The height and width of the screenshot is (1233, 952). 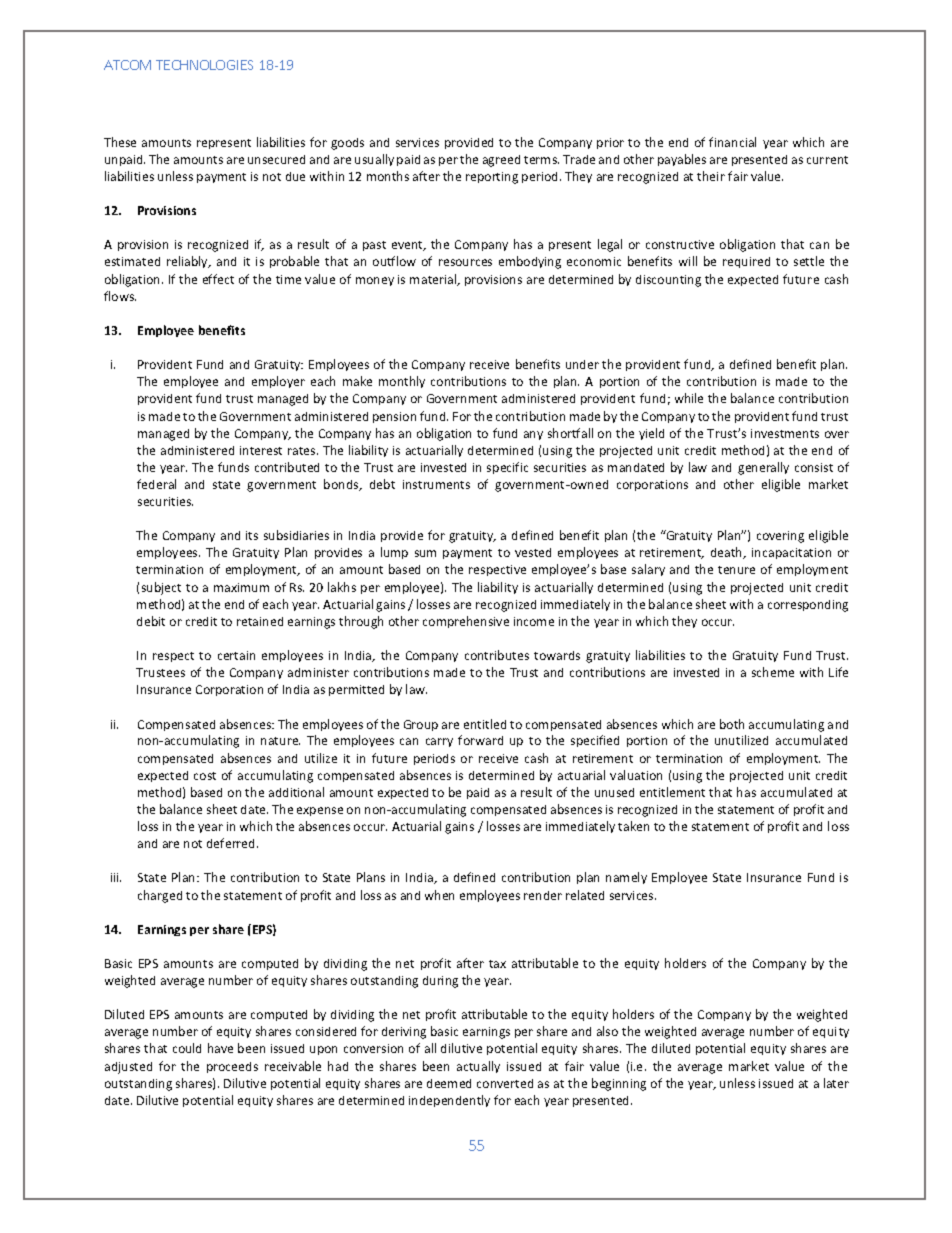 I want to click on entitlement, so click(x=672, y=792).
